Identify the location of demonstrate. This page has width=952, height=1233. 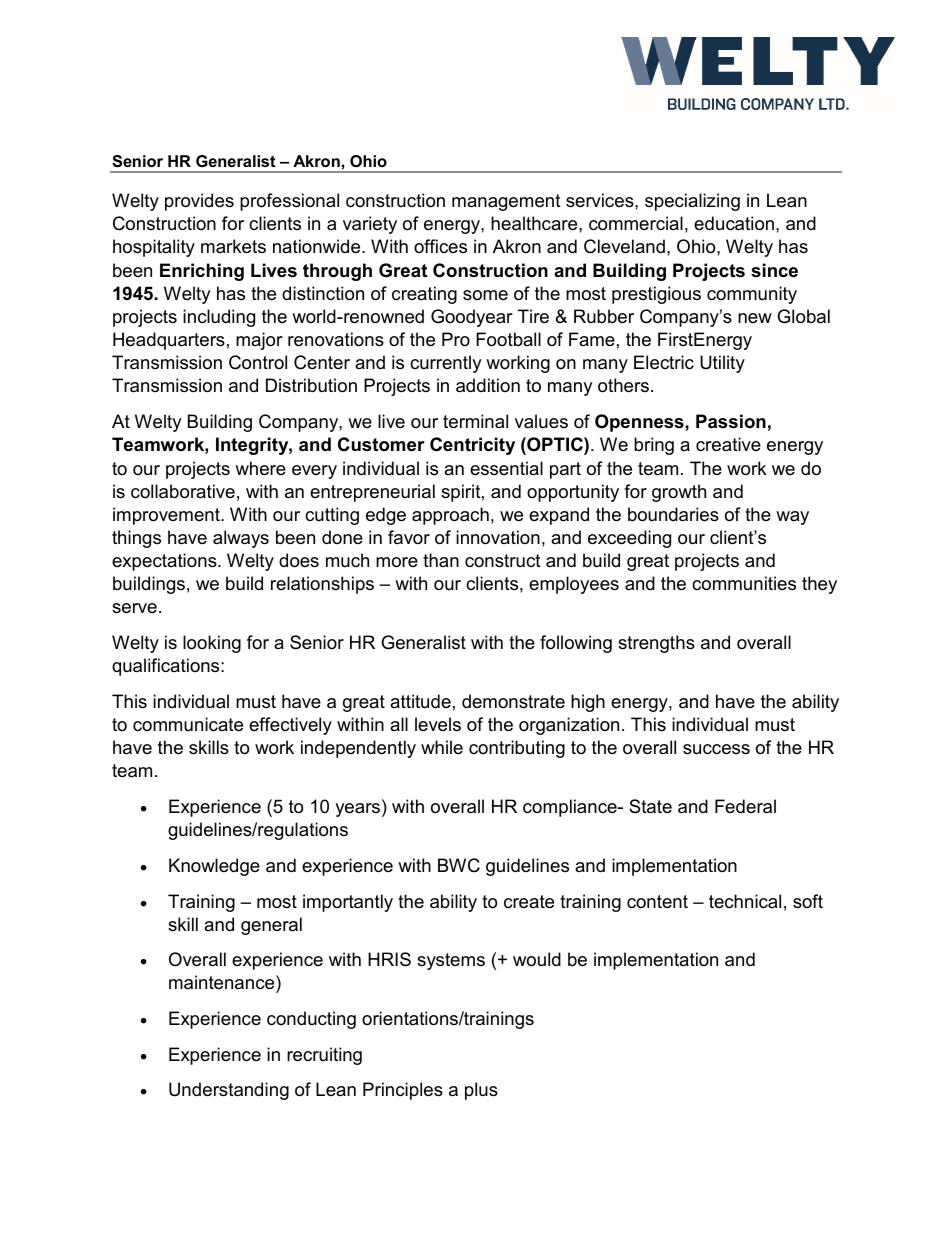
(513, 701).
